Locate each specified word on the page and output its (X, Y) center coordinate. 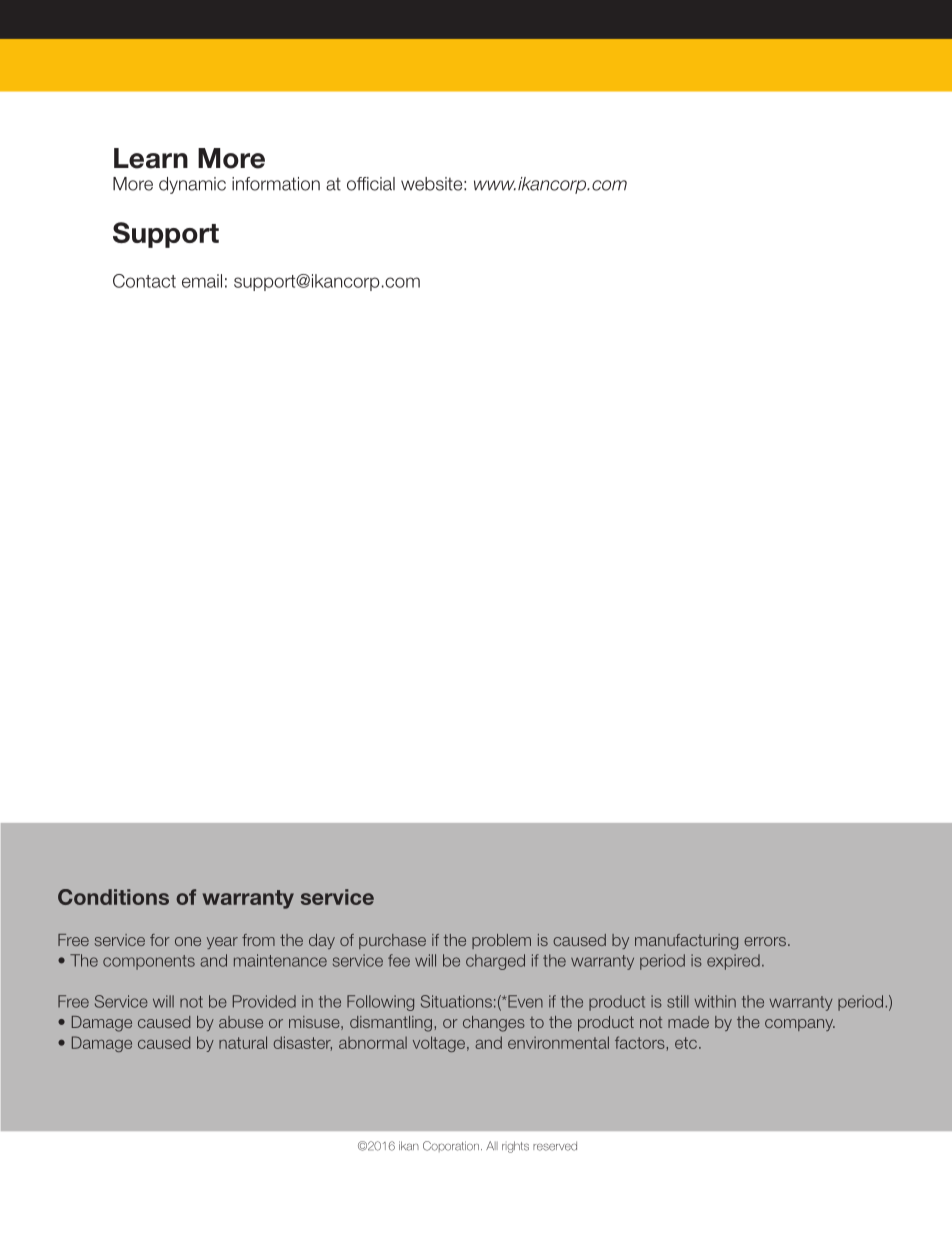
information (276, 184)
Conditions (113, 897)
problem (501, 941)
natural (243, 1042)
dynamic (192, 185)
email (202, 281)
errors (765, 941)
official (371, 184)
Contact (144, 281)
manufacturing (686, 942)
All (492, 1145)
